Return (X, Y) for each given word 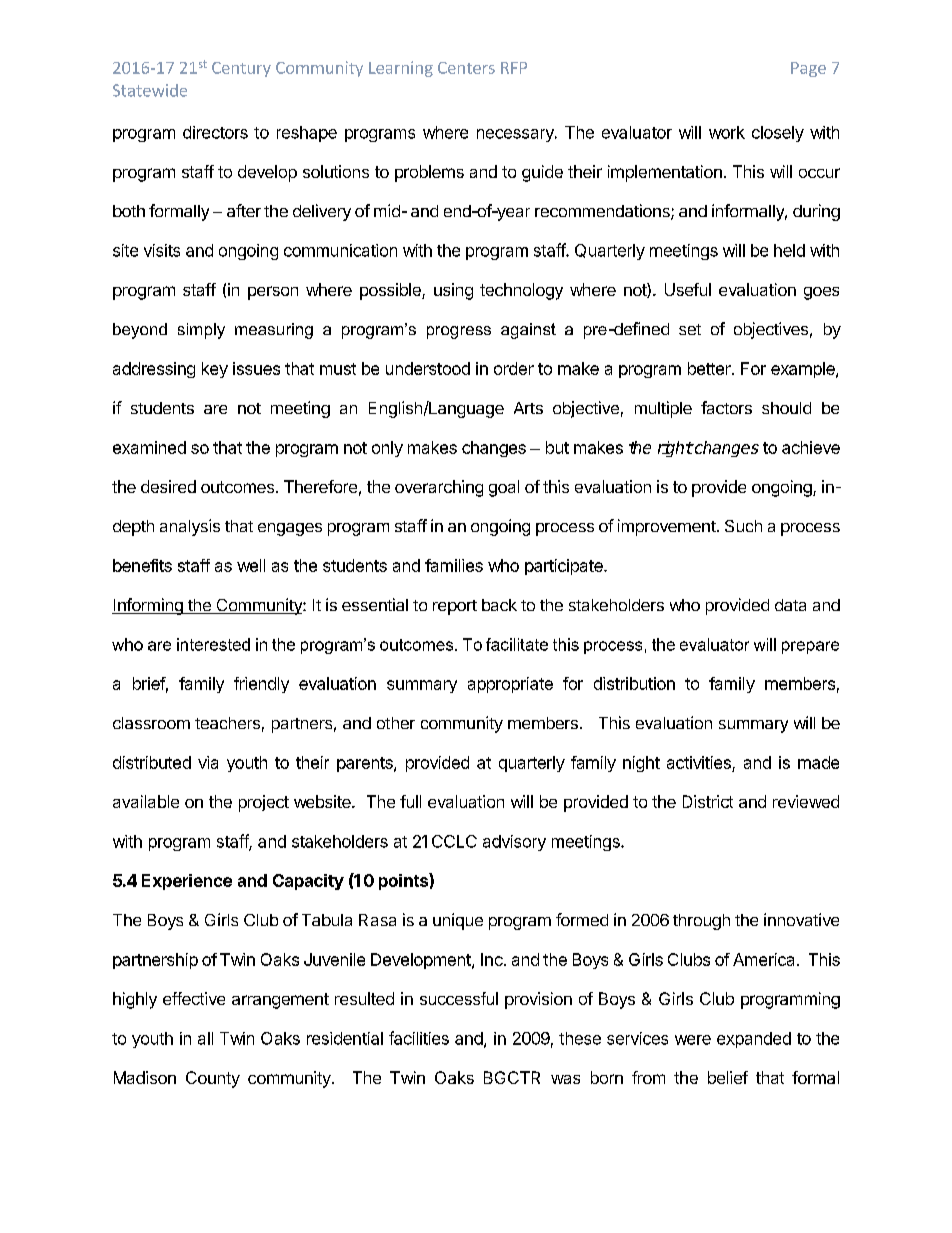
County (213, 1079)
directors (215, 132)
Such (743, 526)
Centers (466, 68)
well (251, 565)
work (727, 132)
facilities (419, 1038)
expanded (754, 1040)
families (454, 565)
